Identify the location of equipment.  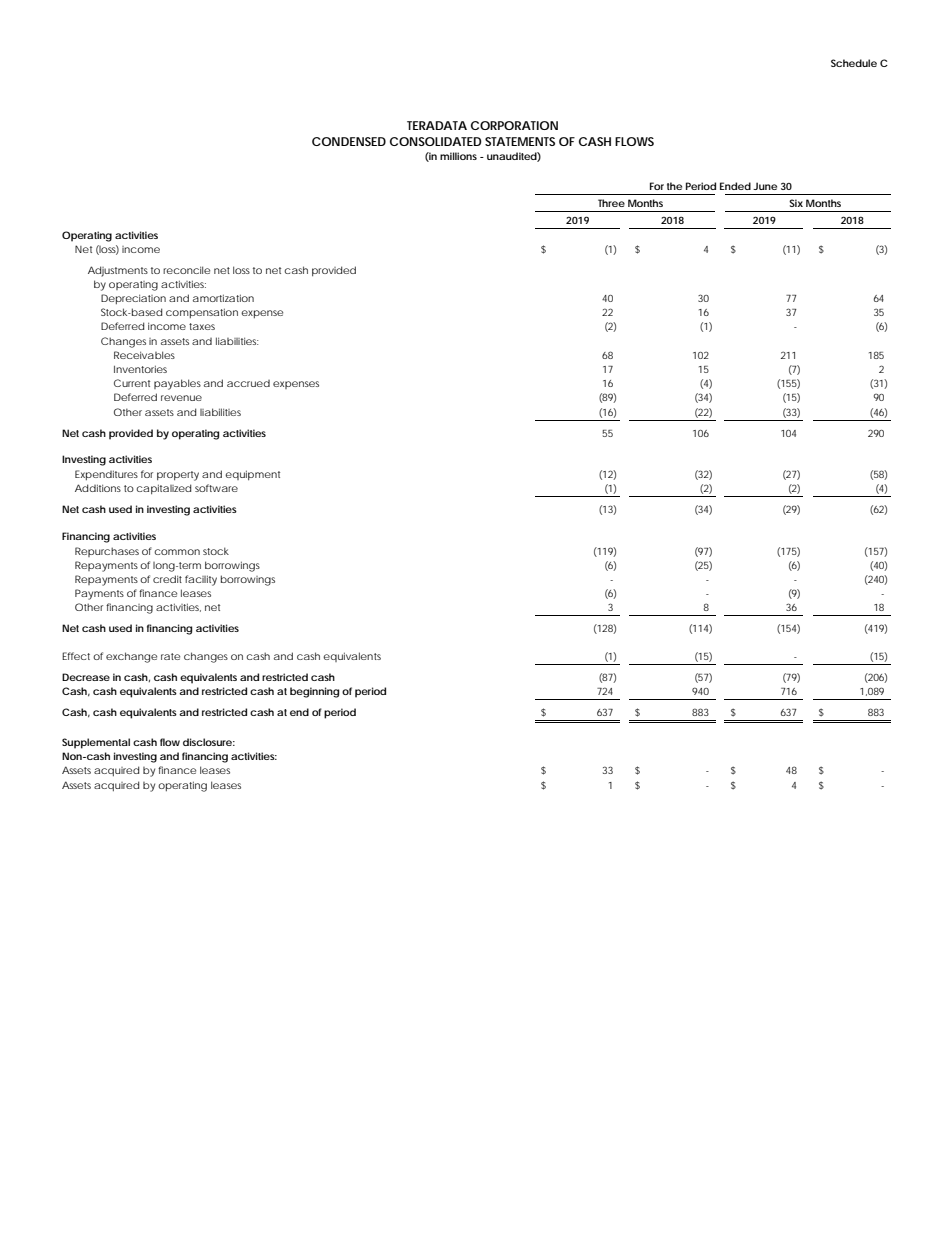
(252, 475).
